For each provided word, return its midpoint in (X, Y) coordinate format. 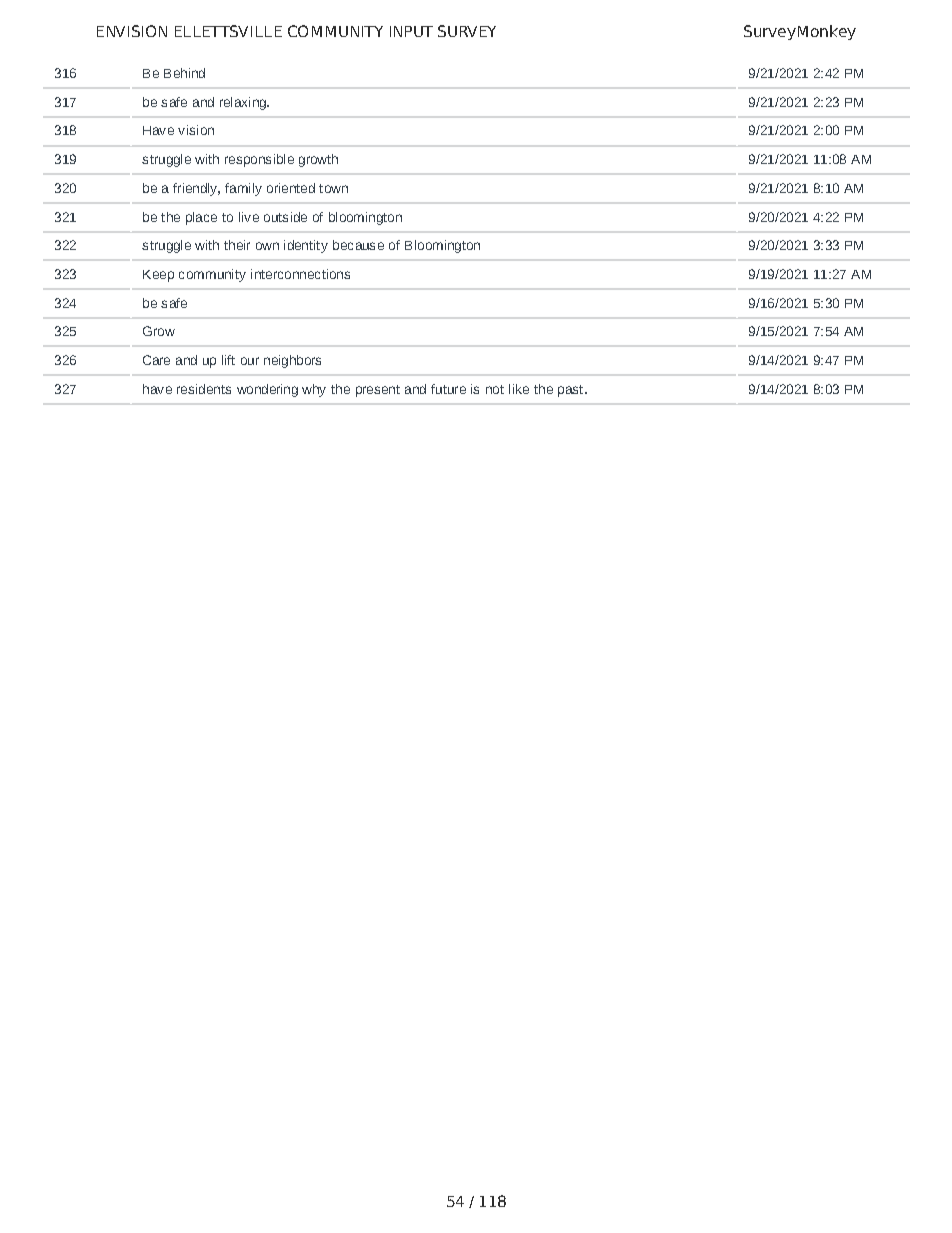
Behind (184, 73)
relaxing (244, 103)
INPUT (411, 31)
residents (204, 389)
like (519, 389)
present (378, 391)
